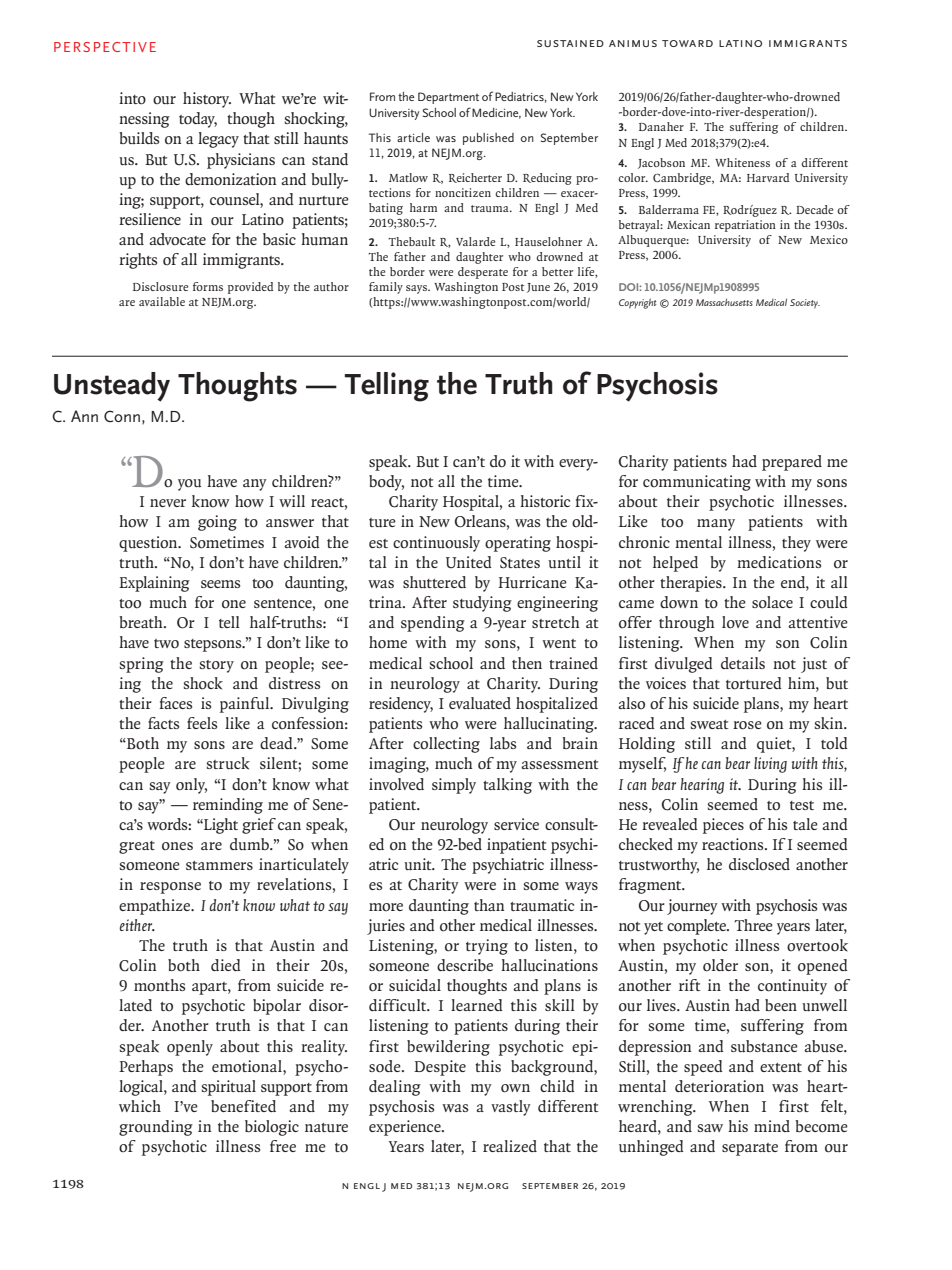  I want to click on prepared, so click(792, 463).
